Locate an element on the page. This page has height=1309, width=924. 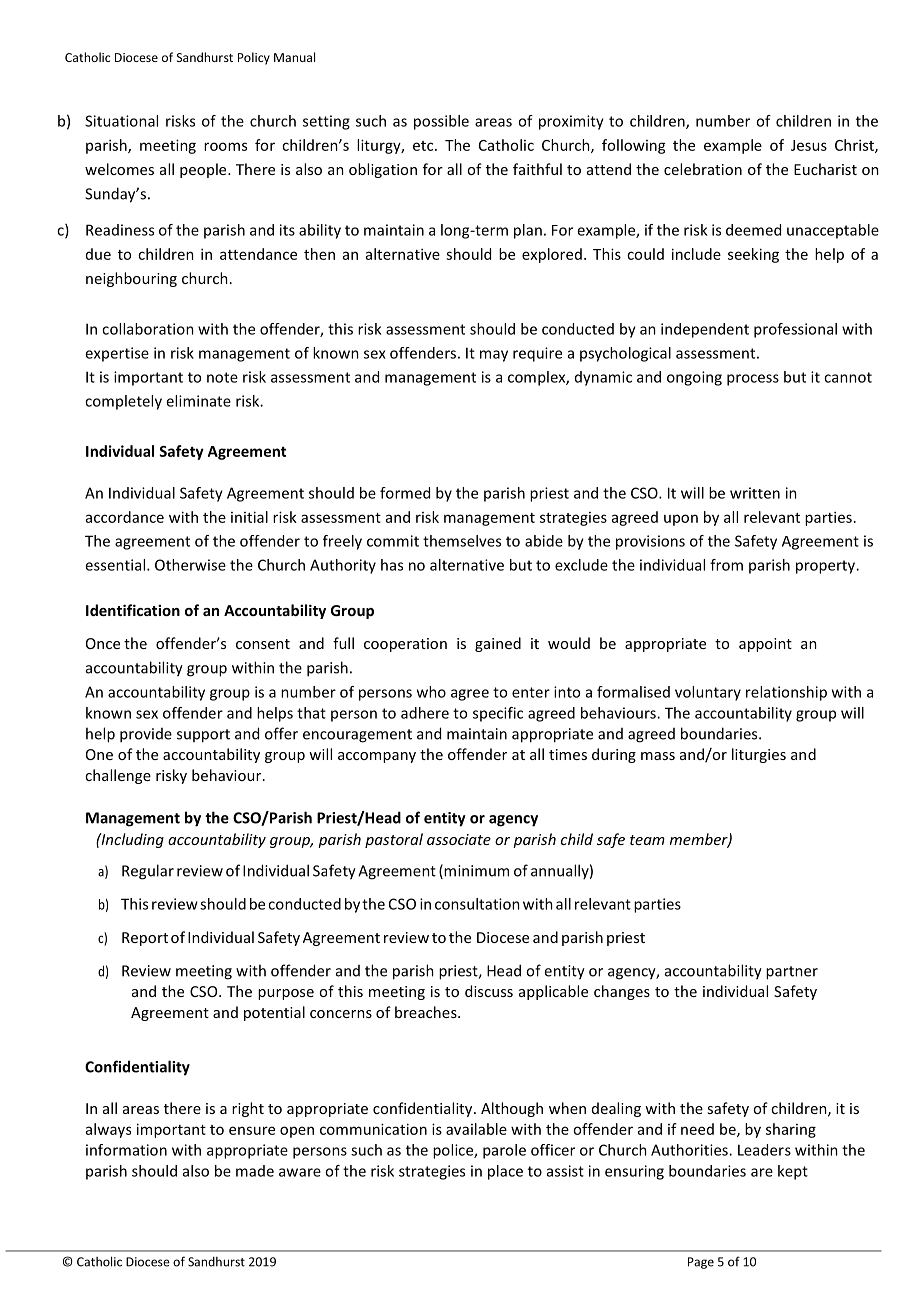
appoint is located at coordinates (765, 645).
